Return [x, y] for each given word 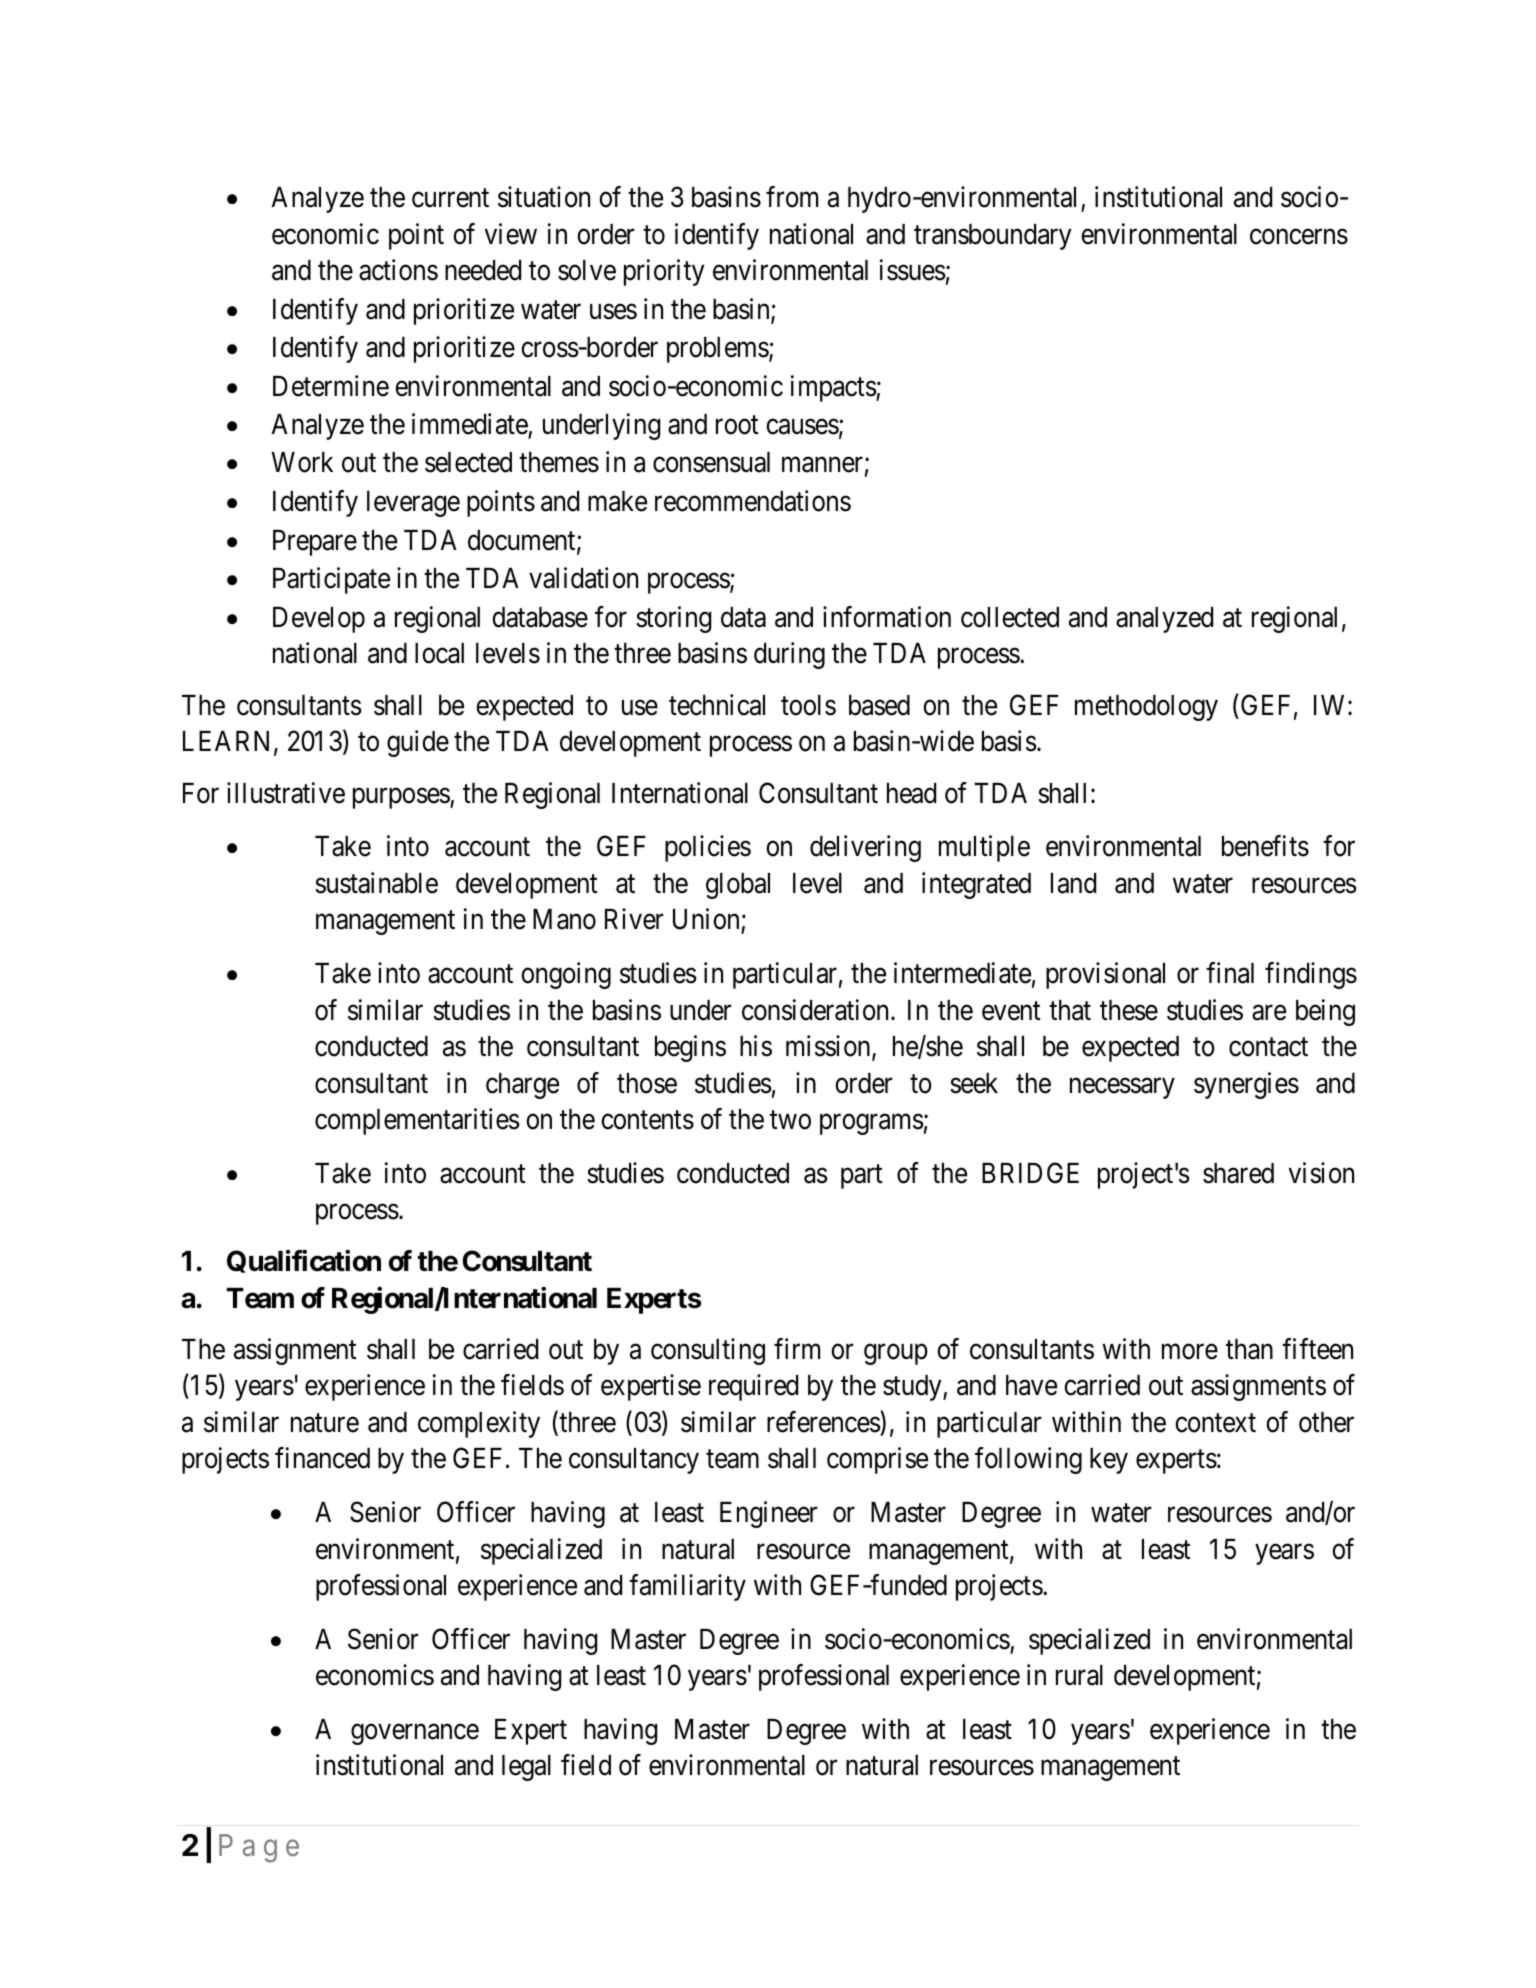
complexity [479, 1424]
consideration [817, 1010]
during [789, 655]
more [1190, 1352]
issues [913, 270]
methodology [1146, 708]
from [792, 197]
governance [415, 1734]
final [1230, 973]
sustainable [376, 883]
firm [797, 1348]
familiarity [687, 1587]
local [439, 653]
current [450, 198]
